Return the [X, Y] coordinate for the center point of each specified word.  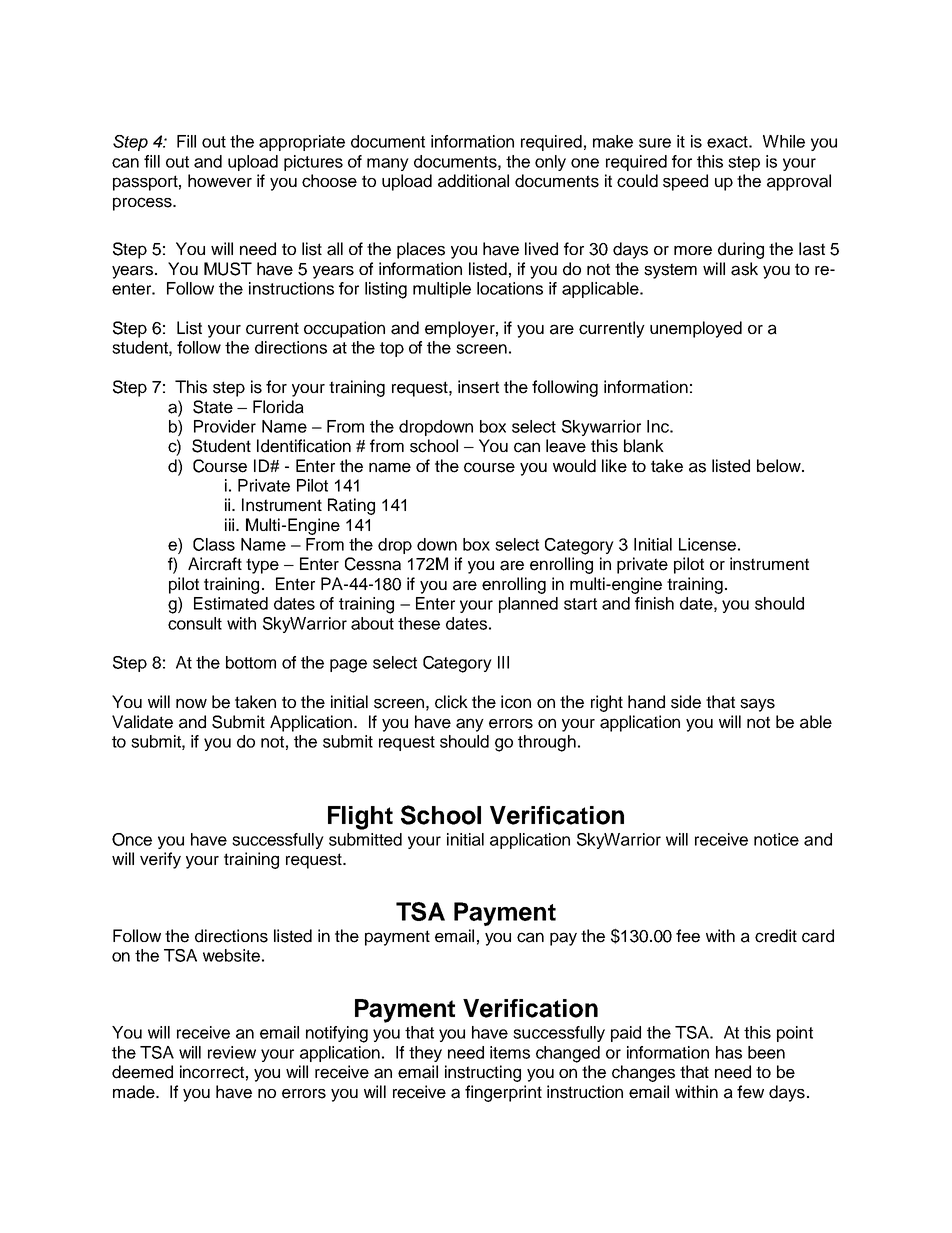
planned [528, 605]
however [220, 181]
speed [685, 182]
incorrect [212, 1072]
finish [654, 603]
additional [473, 181]
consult [195, 623]
